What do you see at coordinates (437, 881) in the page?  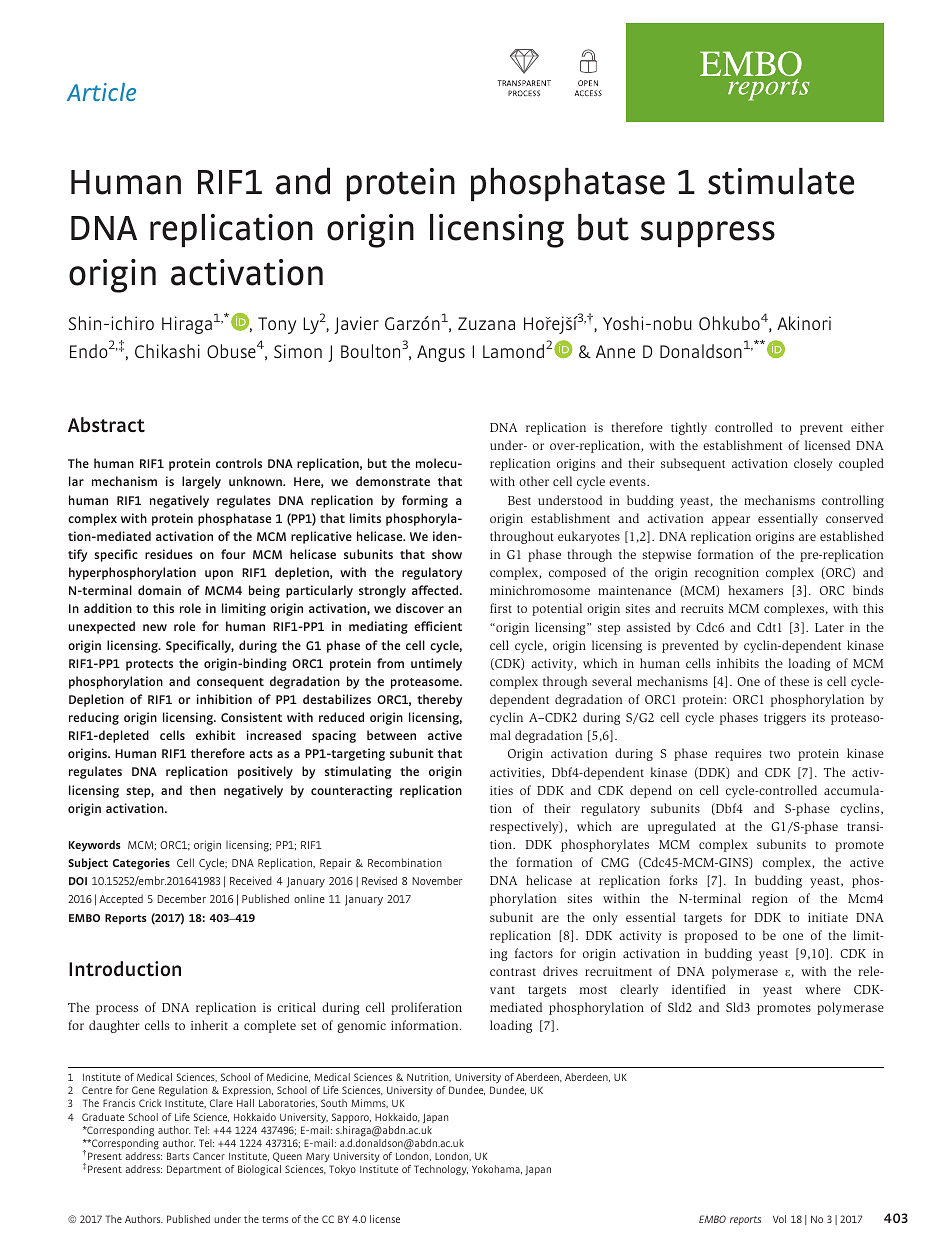 I see `November` at bounding box center [437, 881].
